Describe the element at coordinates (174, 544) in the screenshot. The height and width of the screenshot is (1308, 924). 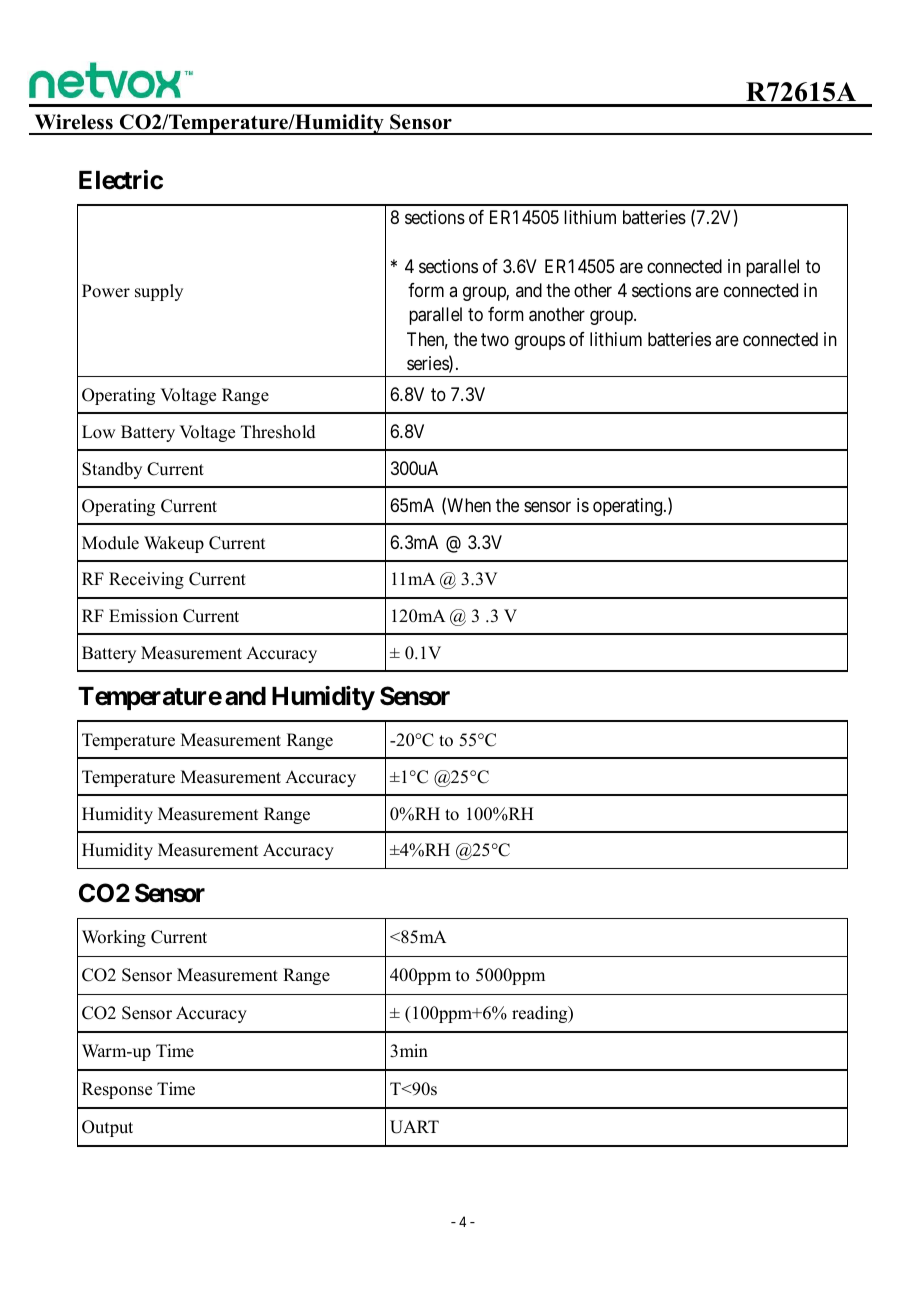
I see `Wakeup` at that location.
